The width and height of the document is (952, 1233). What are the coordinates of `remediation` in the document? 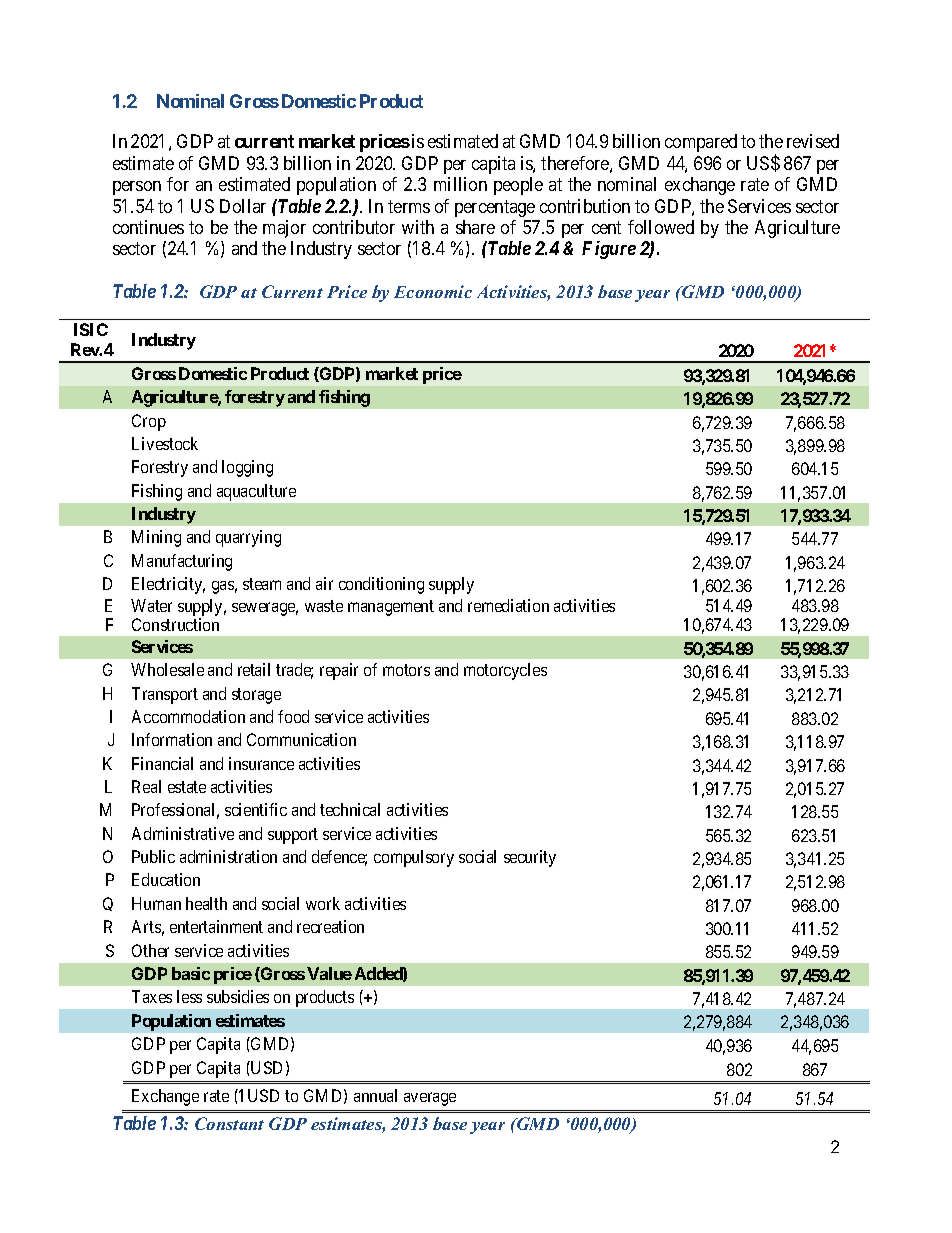 It's located at (508, 605).
